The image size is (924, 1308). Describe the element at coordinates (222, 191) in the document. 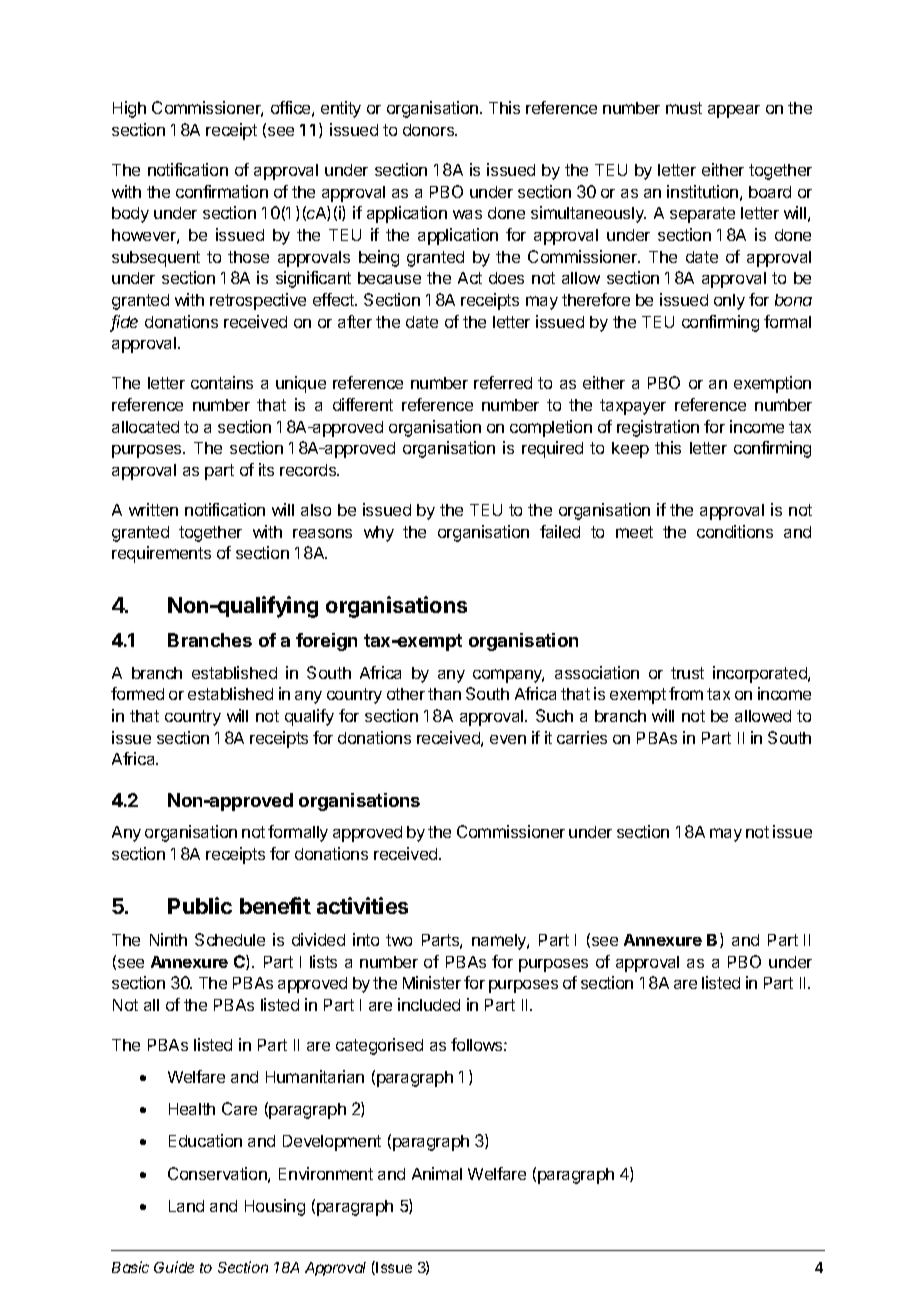

I see `confirmation` at that location.
